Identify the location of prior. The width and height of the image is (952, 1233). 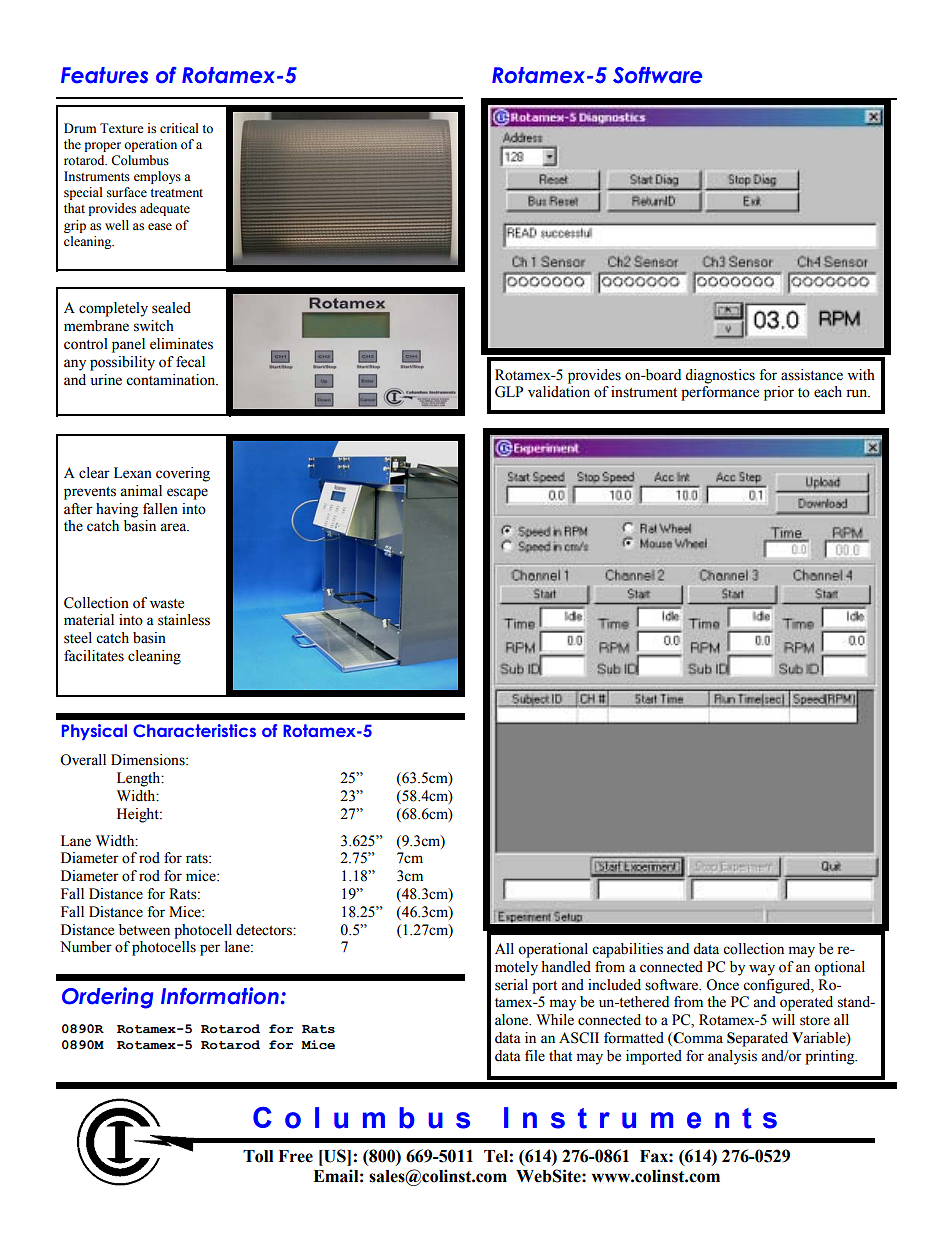
(779, 393).
